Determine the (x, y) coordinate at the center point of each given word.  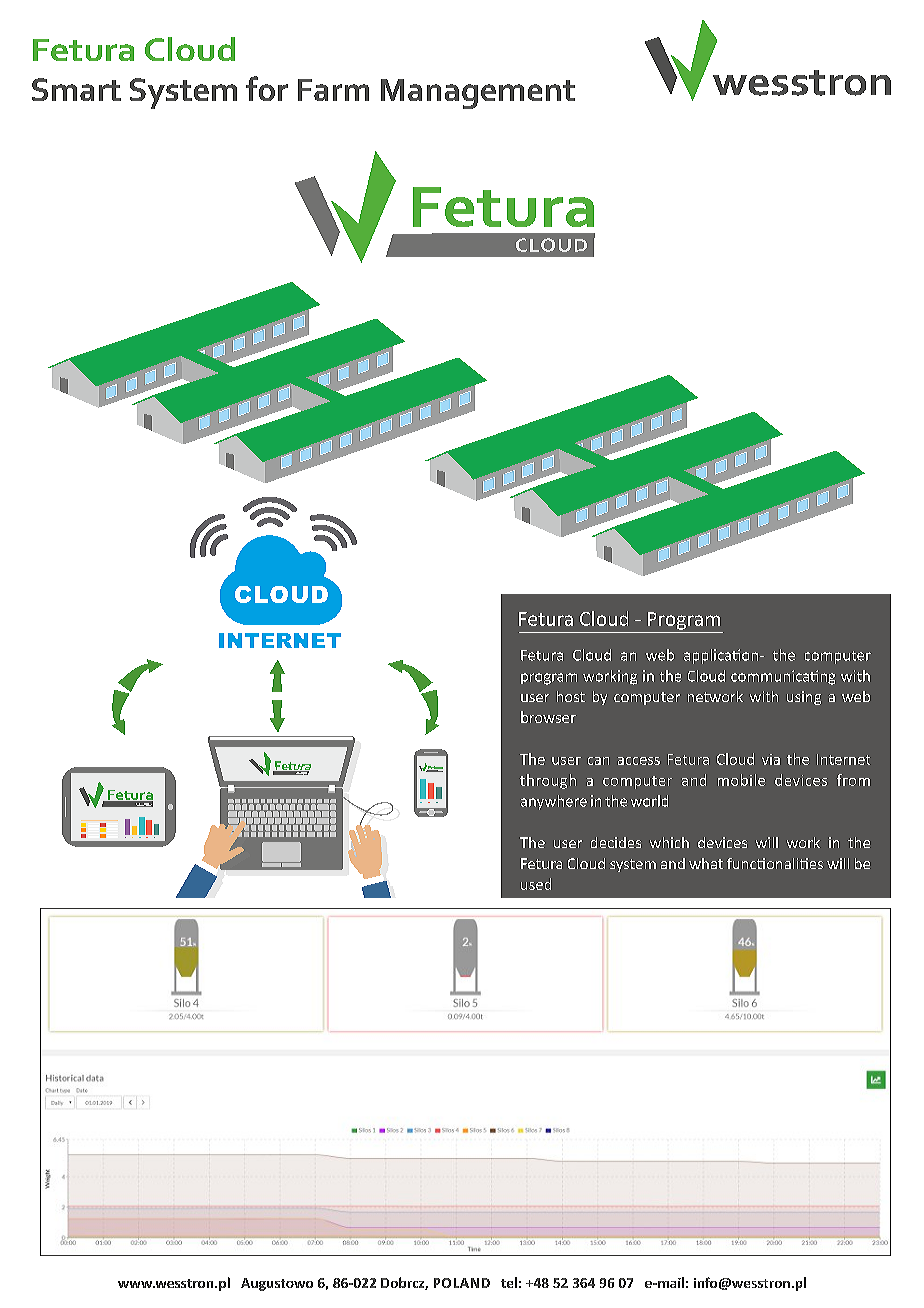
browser (548, 717)
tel (509, 1282)
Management (478, 94)
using (804, 698)
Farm (333, 90)
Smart (76, 89)
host (571, 696)
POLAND (462, 1283)
